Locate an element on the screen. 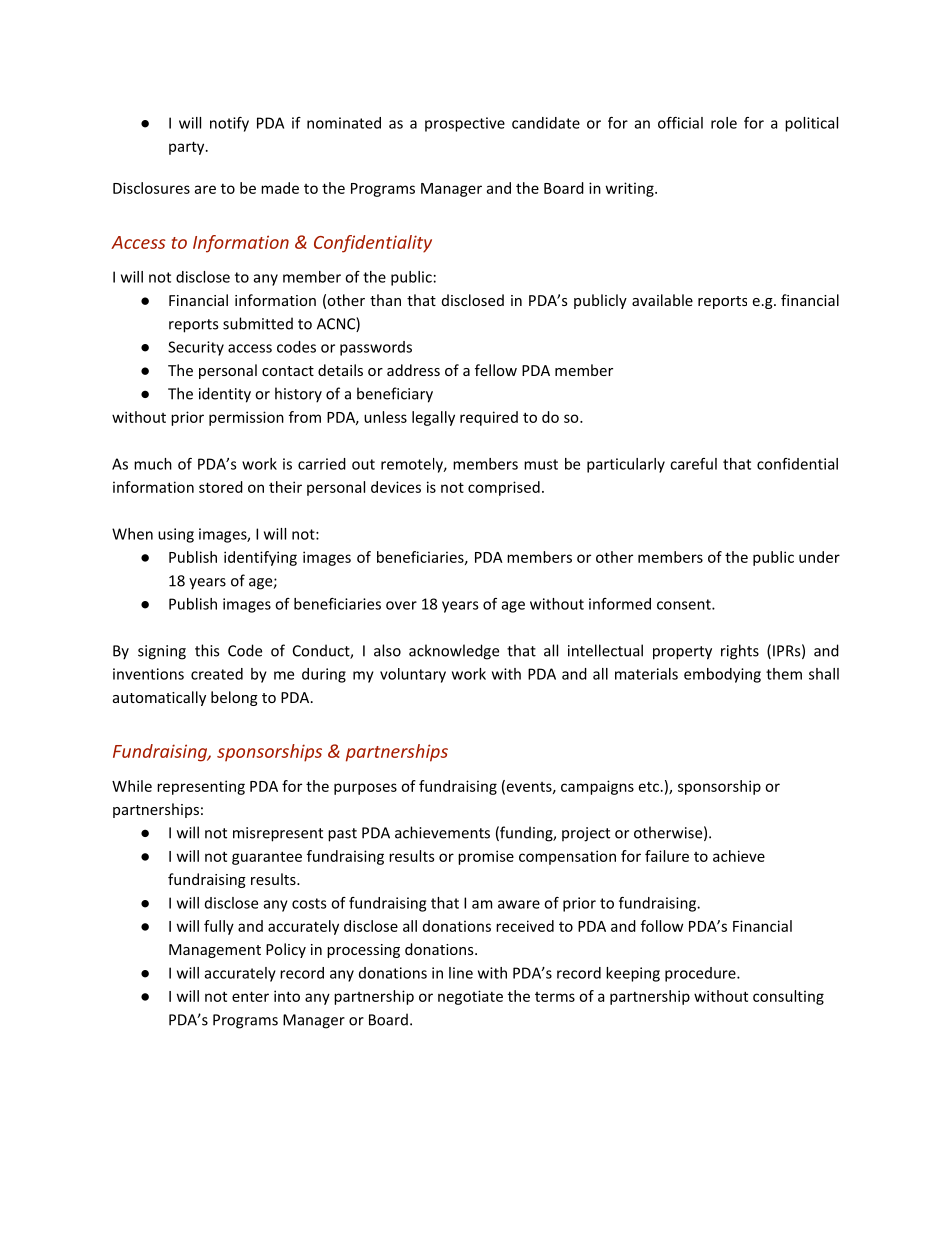 This screenshot has width=952, height=1233. role is located at coordinates (724, 123).
